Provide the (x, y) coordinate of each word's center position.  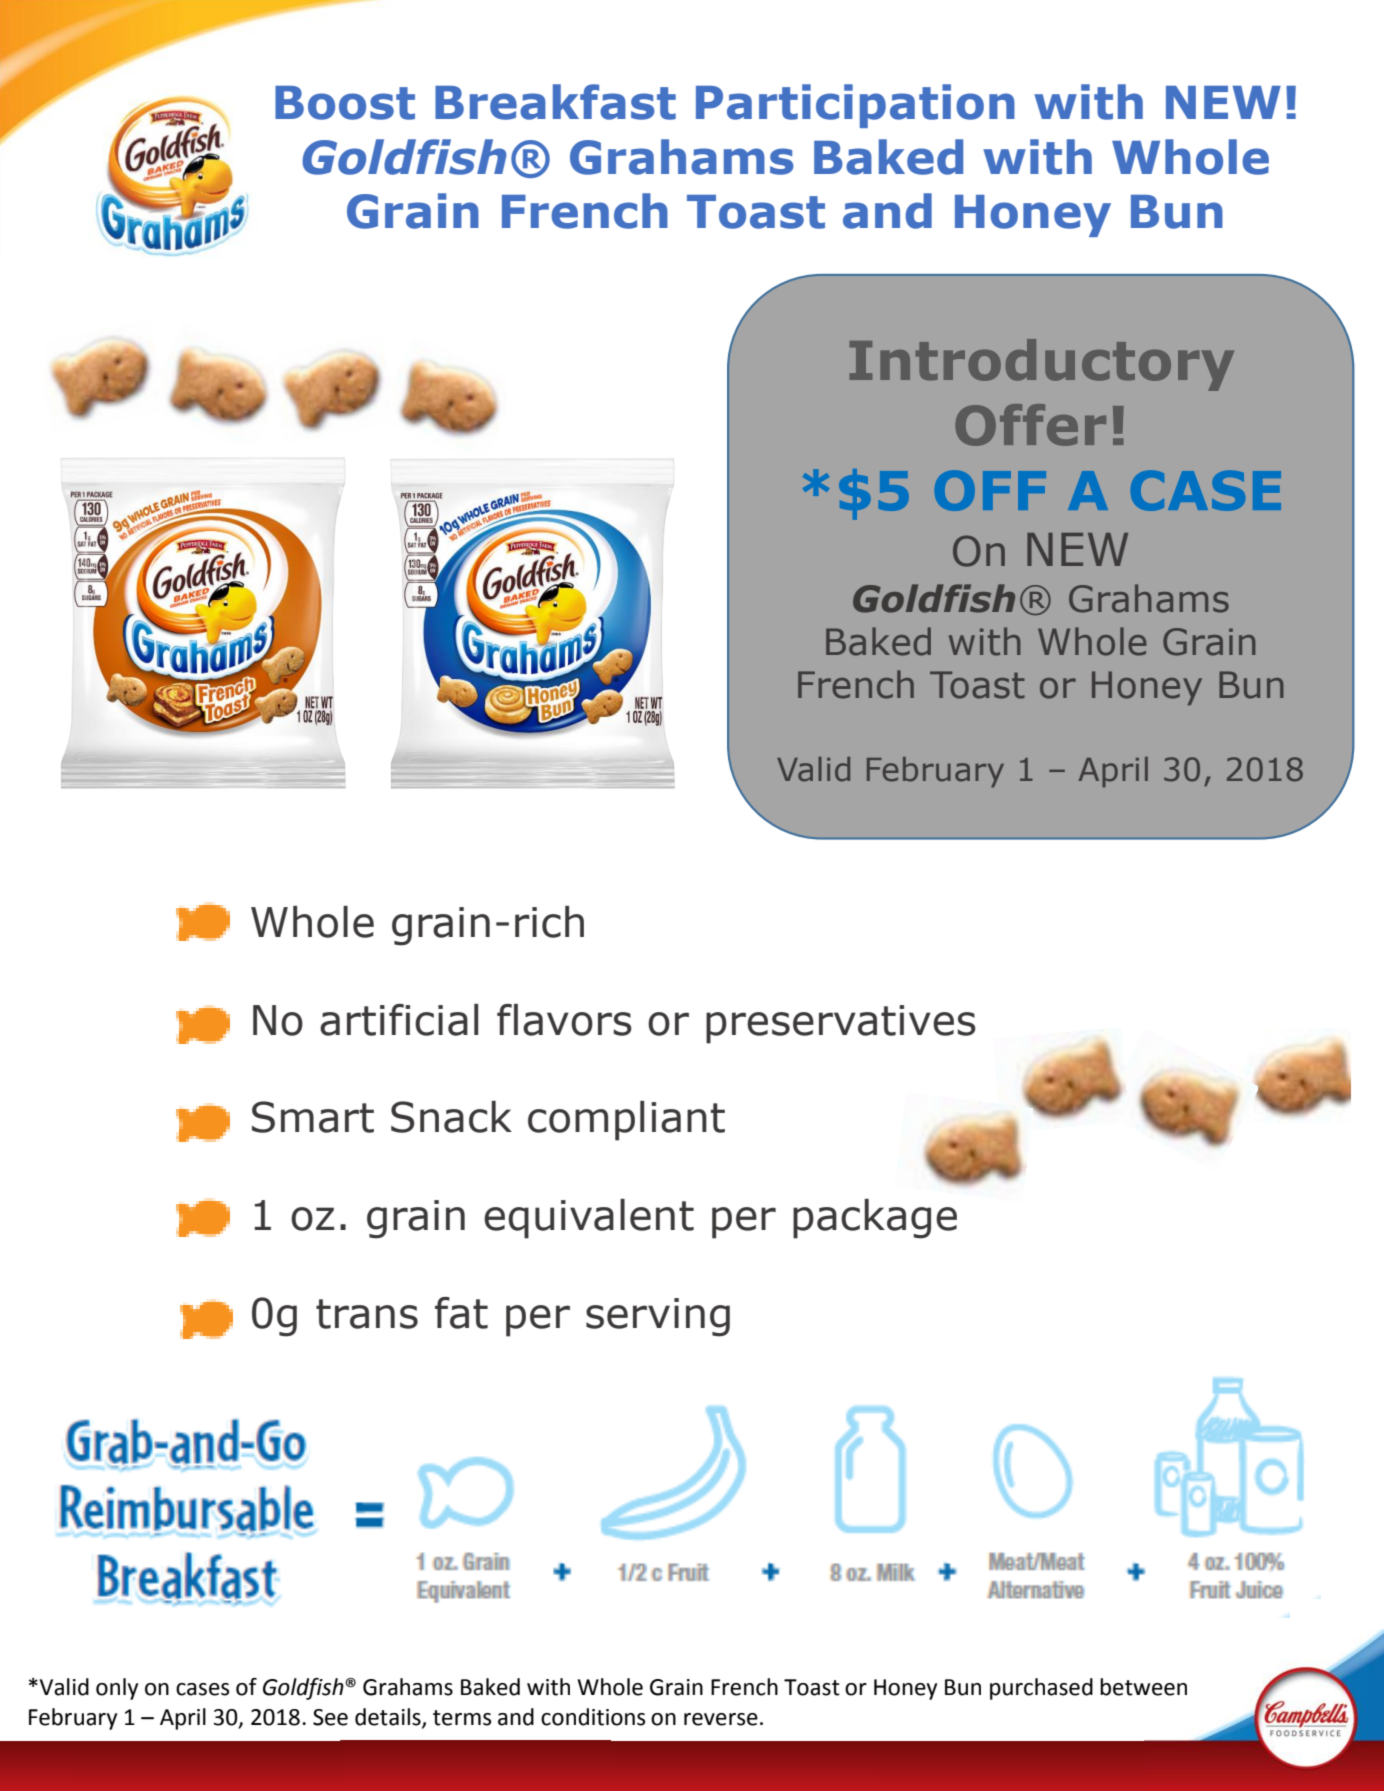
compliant (626, 1121)
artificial (399, 1020)
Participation (855, 106)
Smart (313, 1117)
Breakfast (555, 102)
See (330, 1717)
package (875, 1219)
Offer (1030, 425)
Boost (345, 103)
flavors (564, 1020)
